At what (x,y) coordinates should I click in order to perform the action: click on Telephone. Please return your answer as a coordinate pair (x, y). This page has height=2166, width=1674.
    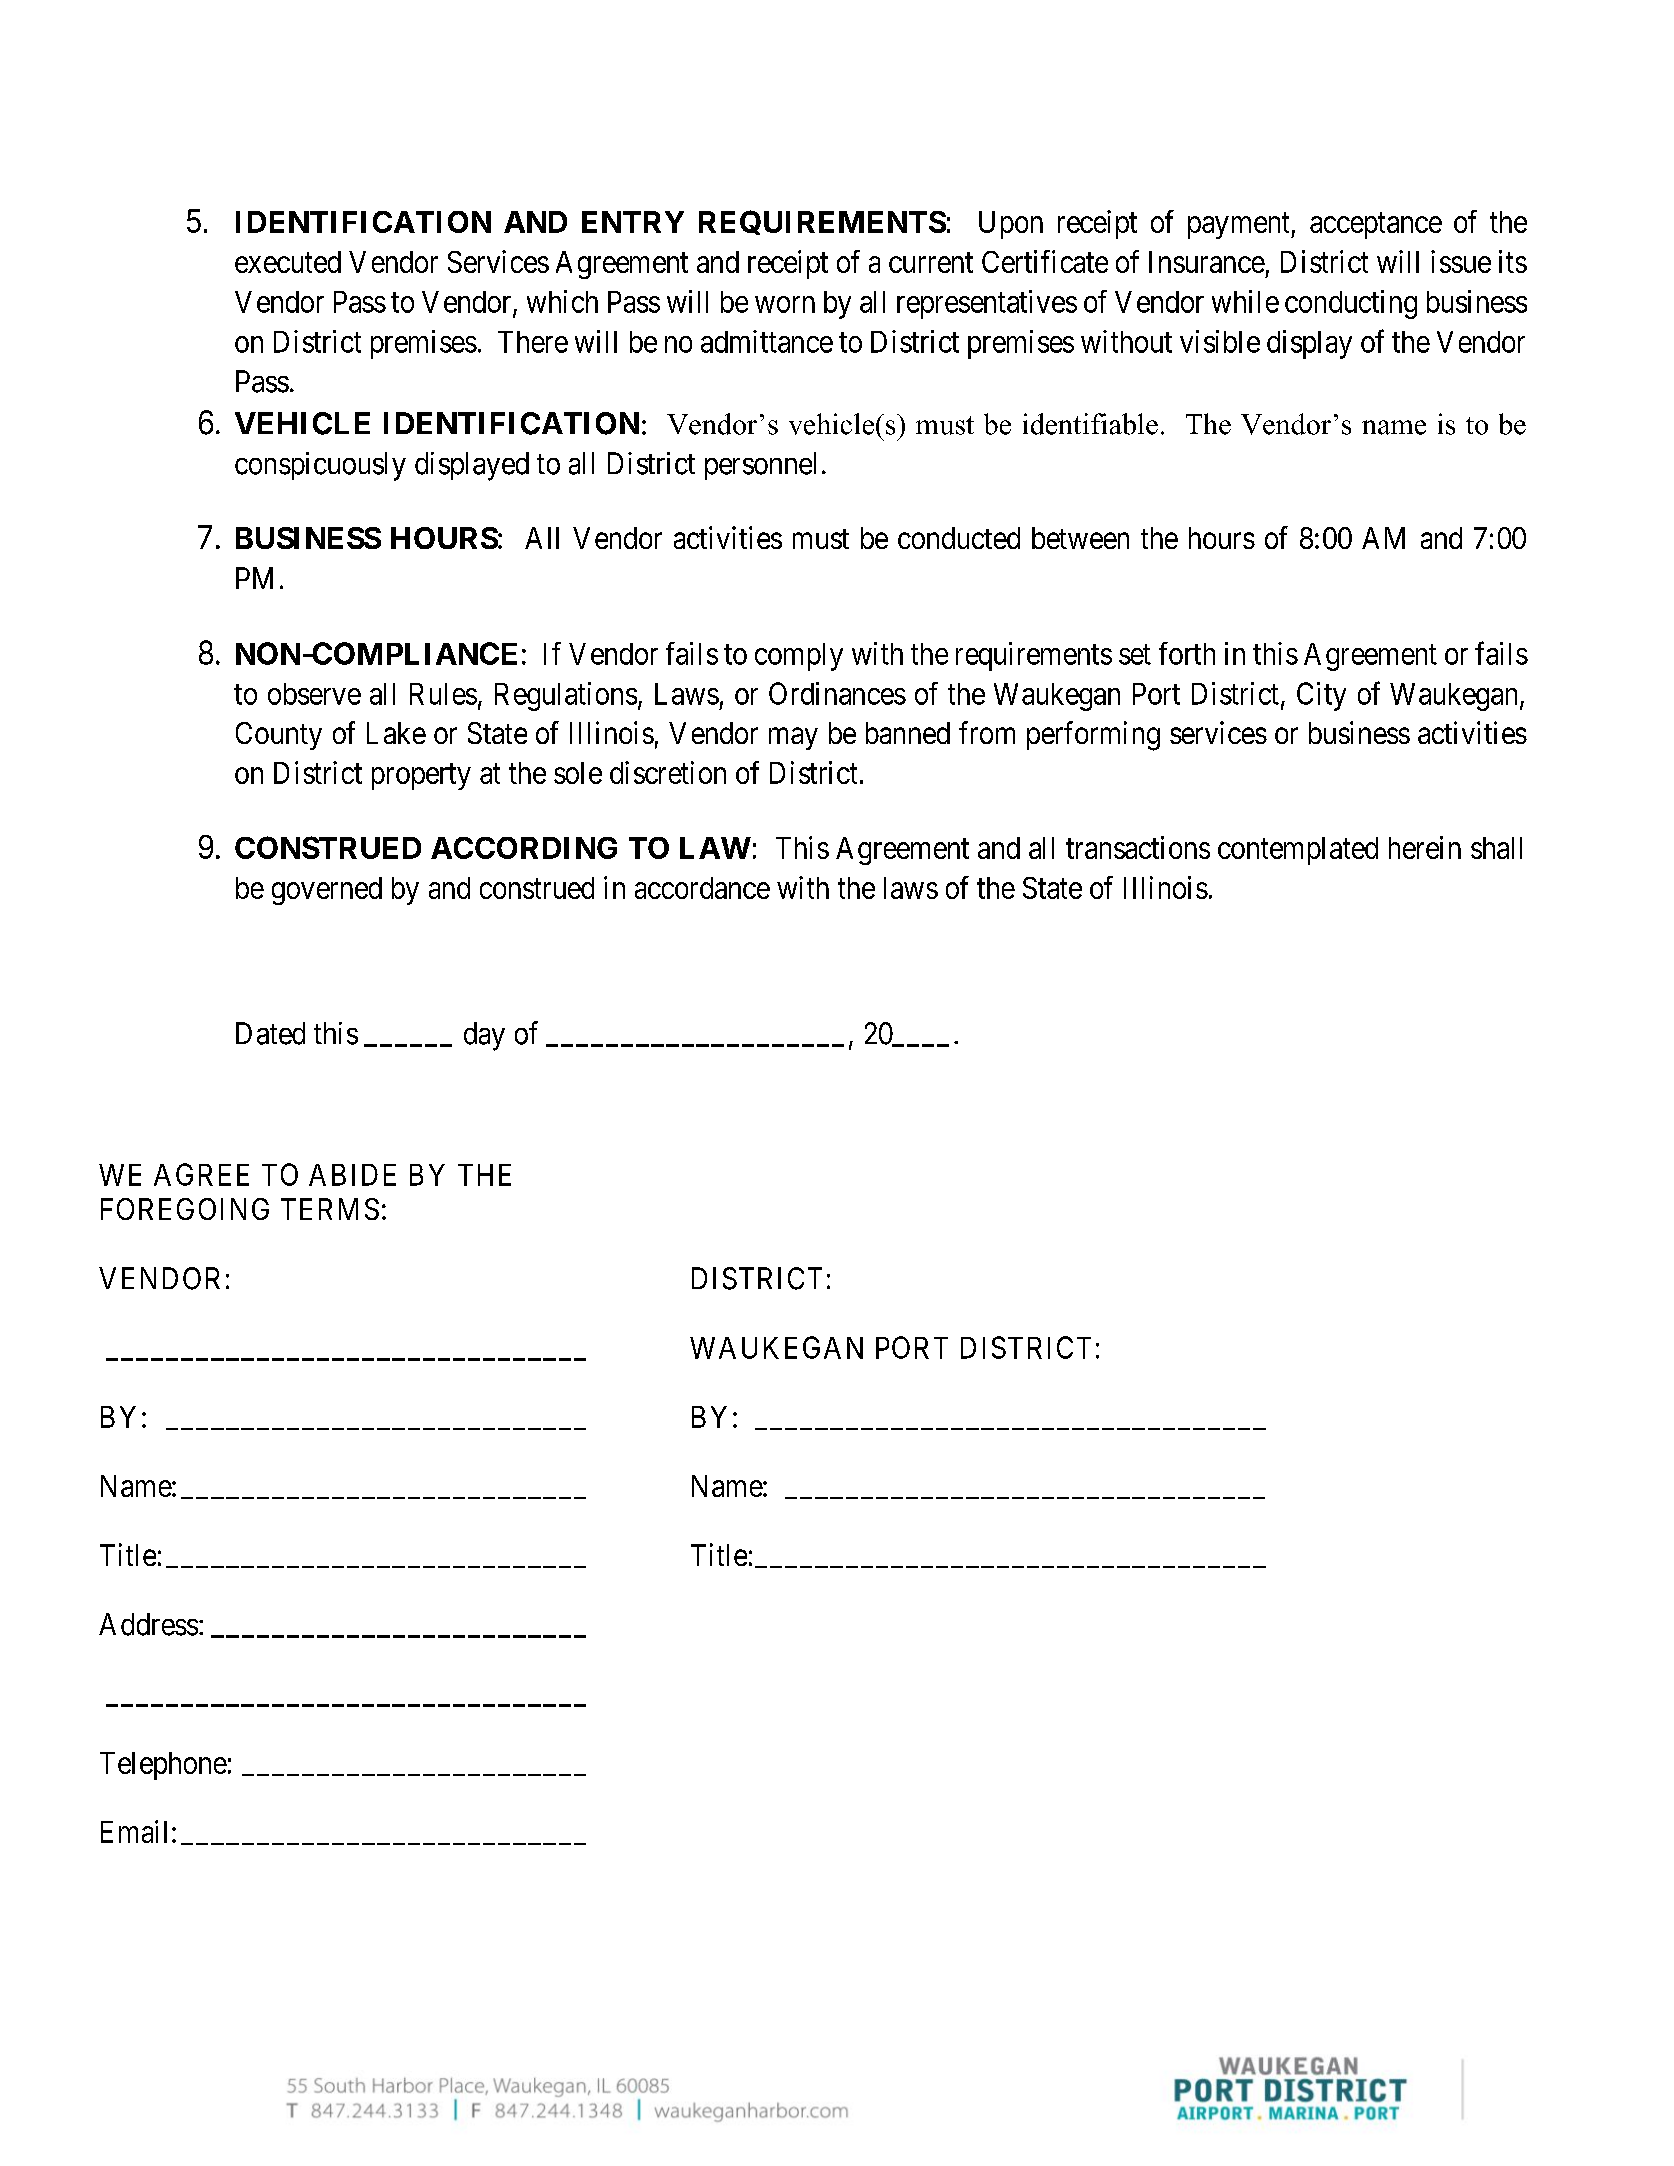
    Looking at the image, I should click on (163, 1766).
